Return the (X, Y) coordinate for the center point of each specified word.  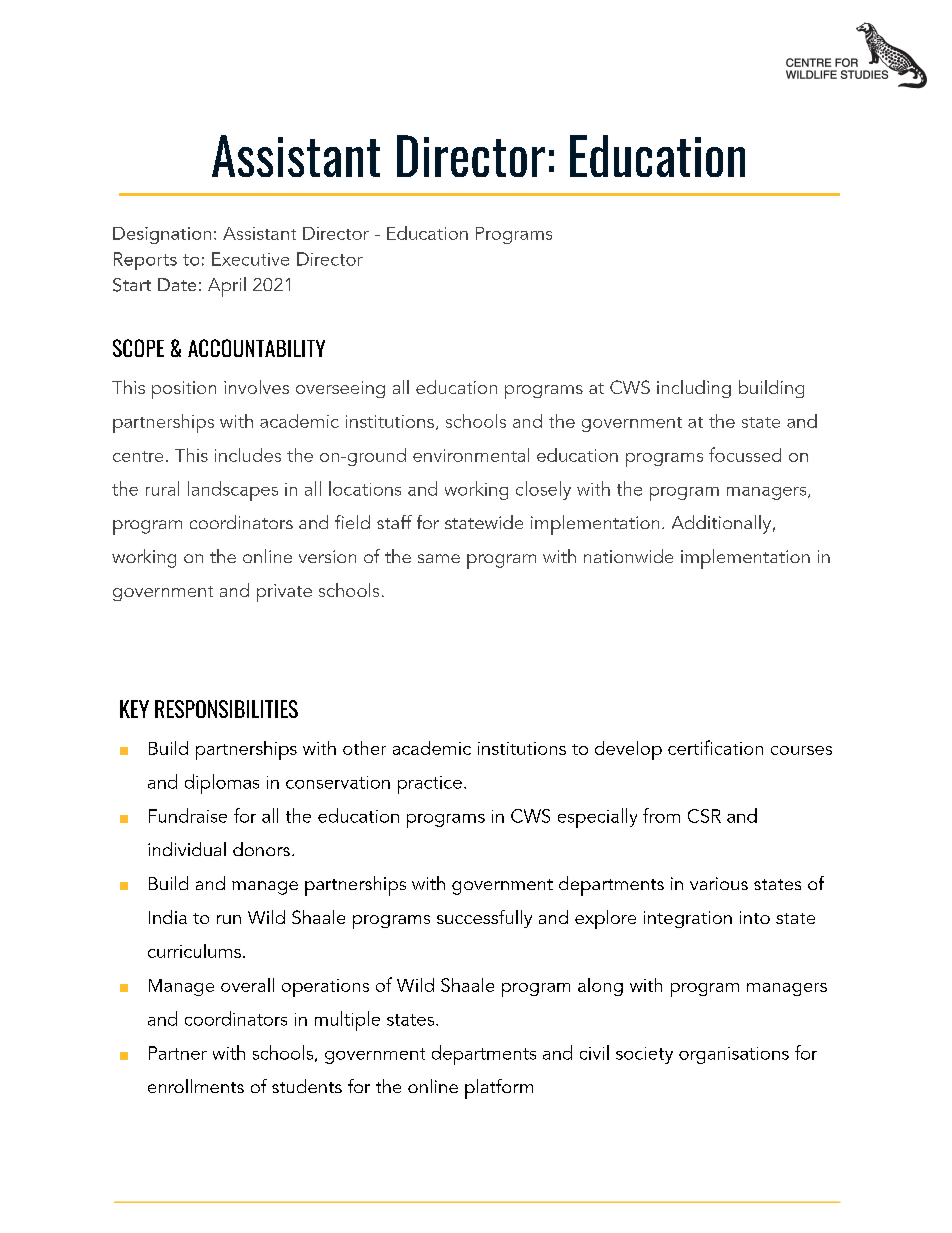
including (694, 389)
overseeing (340, 389)
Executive (250, 259)
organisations (734, 1055)
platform (499, 1089)
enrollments (196, 1086)
